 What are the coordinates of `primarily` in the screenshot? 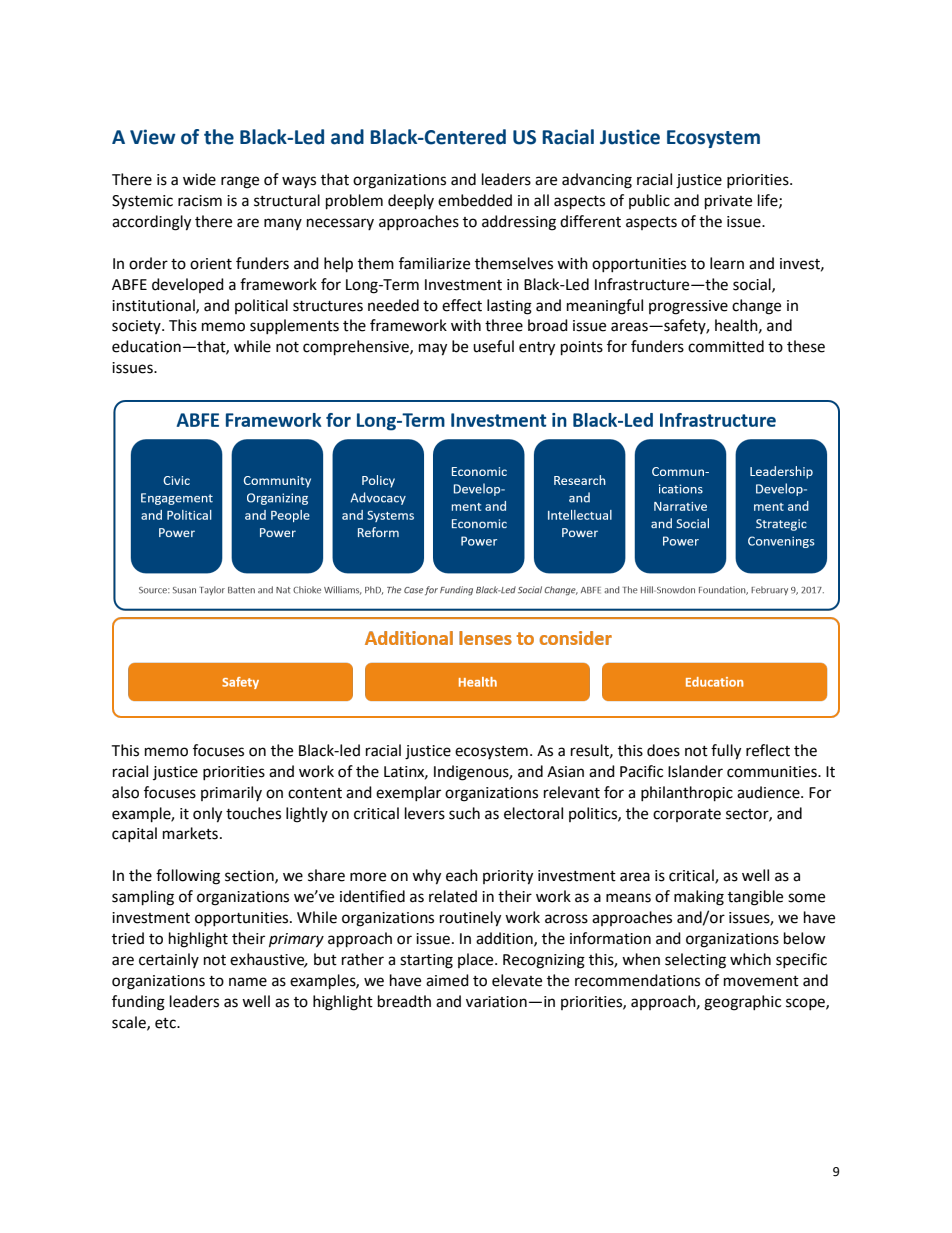 It's located at (231, 793).
